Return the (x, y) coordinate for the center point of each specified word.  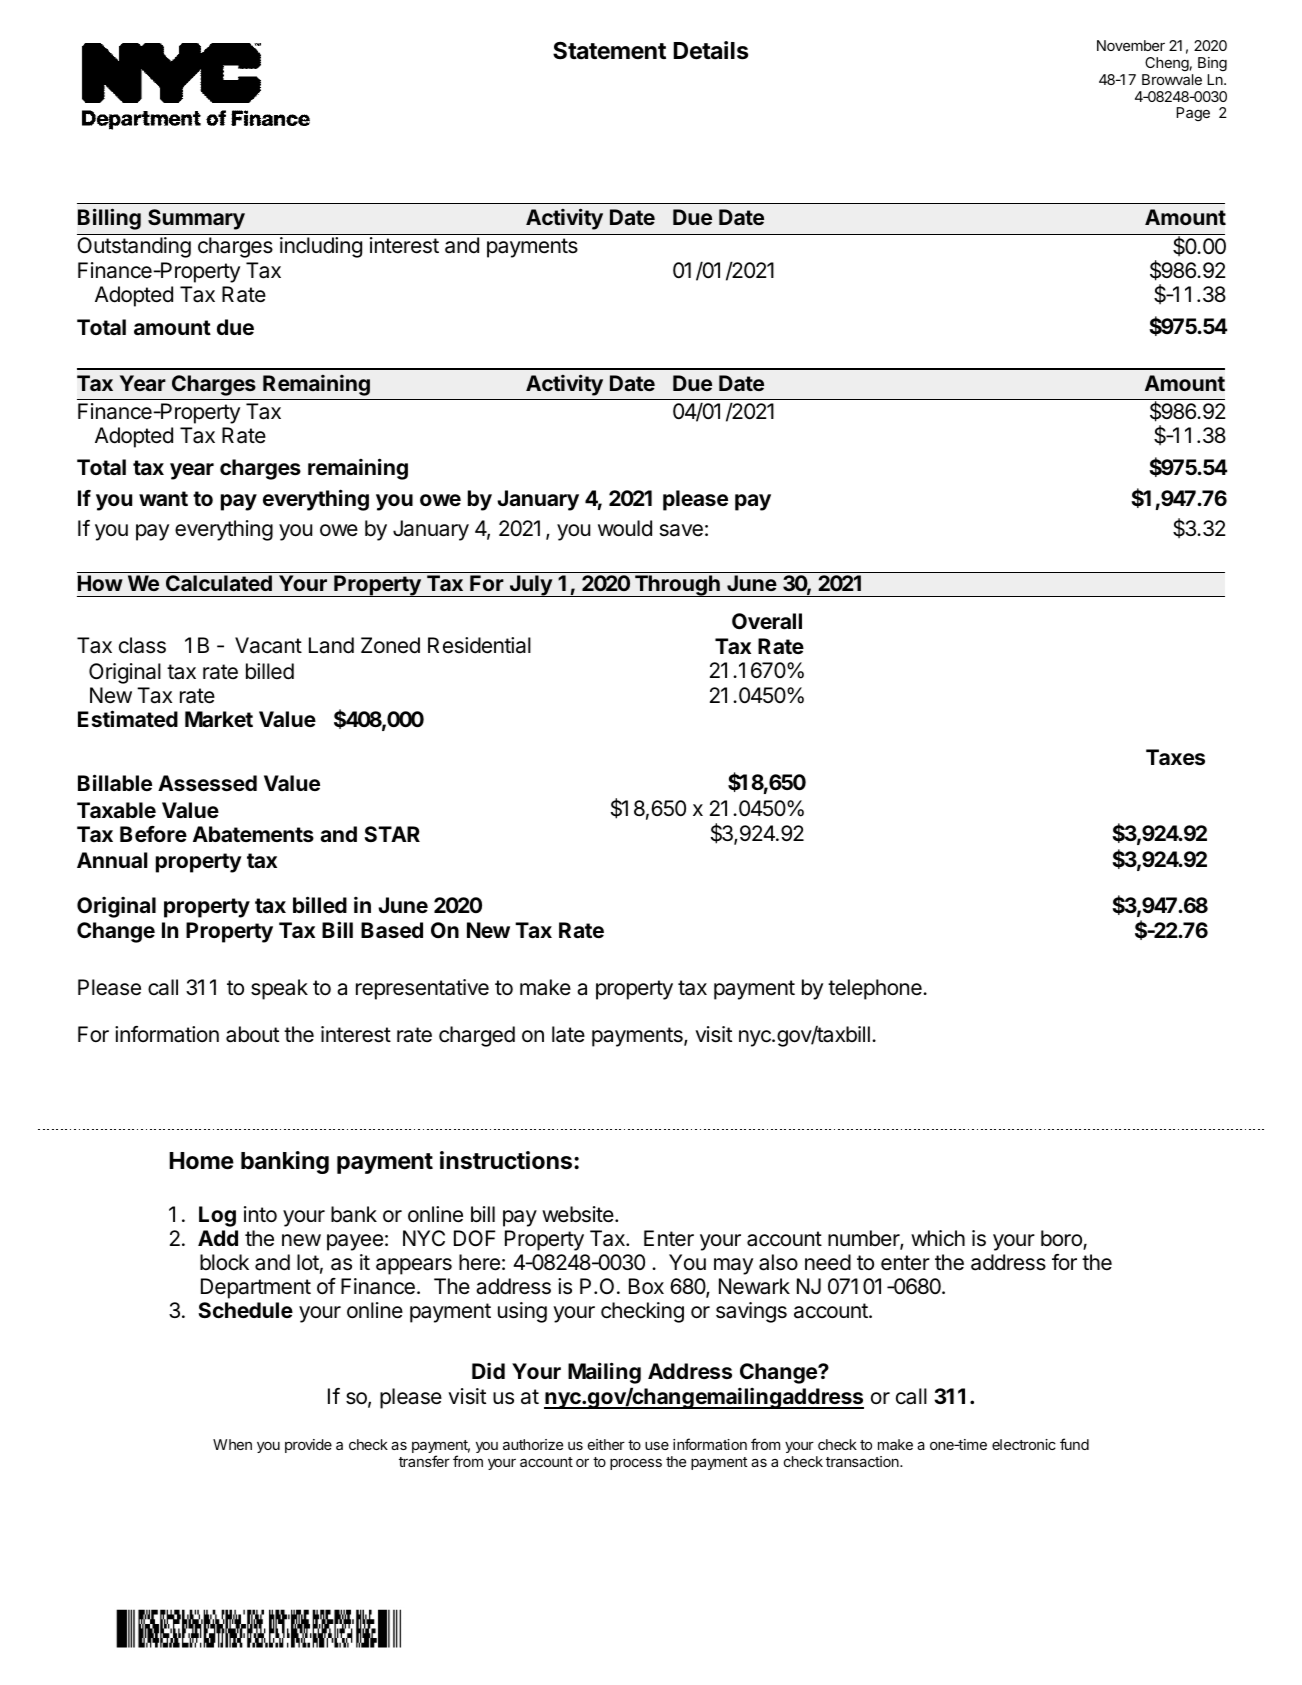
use (657, 1446)
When (232, 1444)
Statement (609, 50)
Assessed (207, 783)
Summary (196, 219)
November (1131, 45)
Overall (767, 621)
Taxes (1175, 757)
